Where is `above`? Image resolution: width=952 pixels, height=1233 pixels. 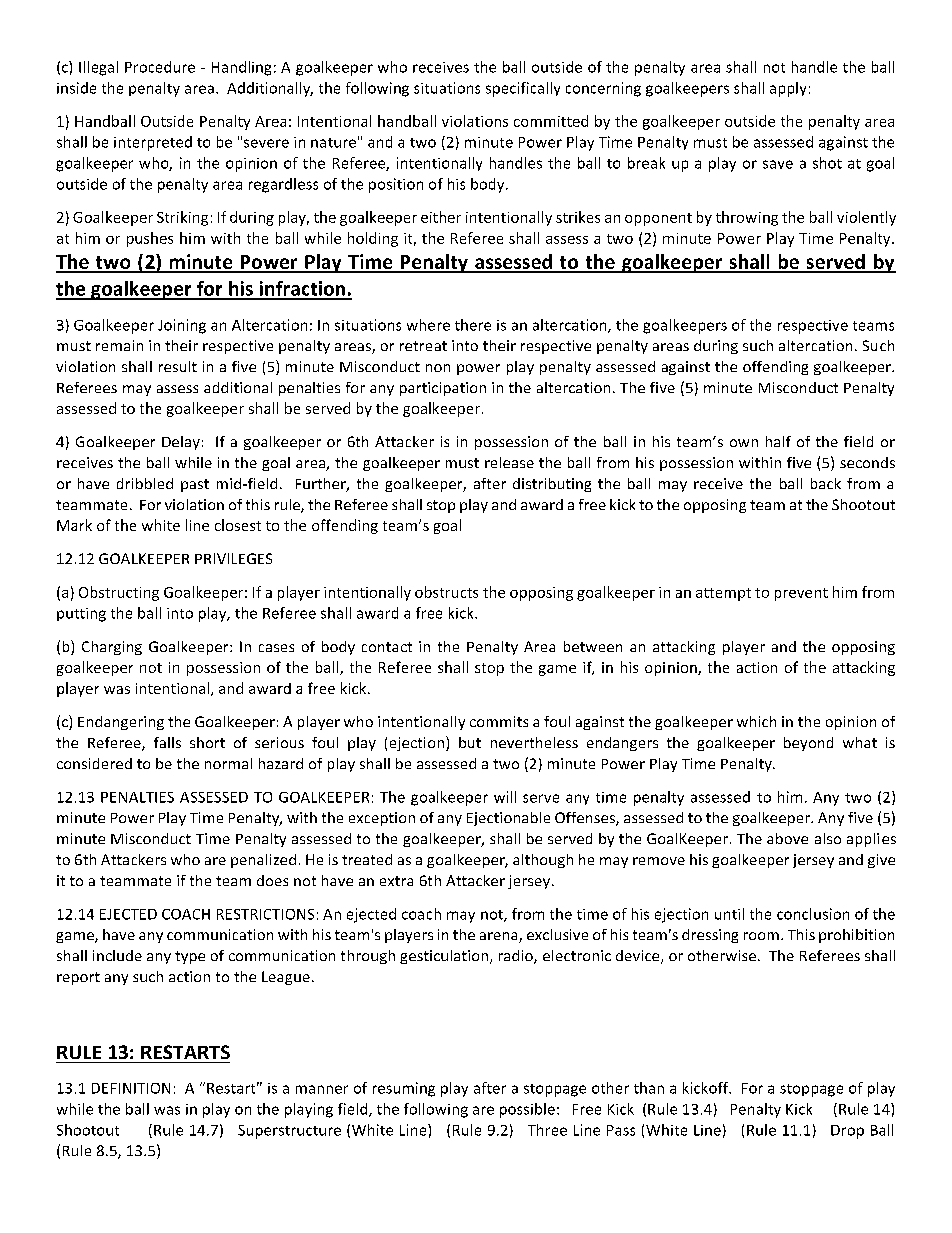 above is located at coordinates (787, 838).
